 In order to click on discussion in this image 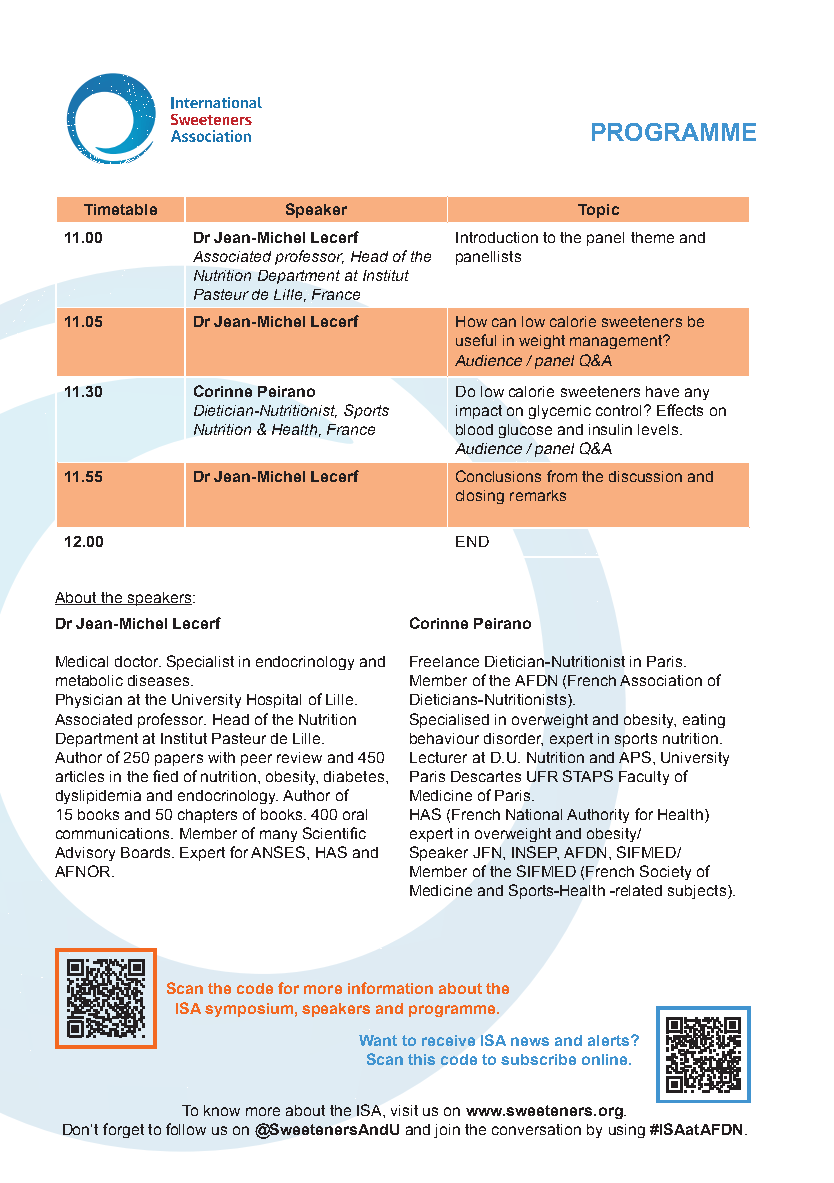, I will do `click(645, 476)`.
